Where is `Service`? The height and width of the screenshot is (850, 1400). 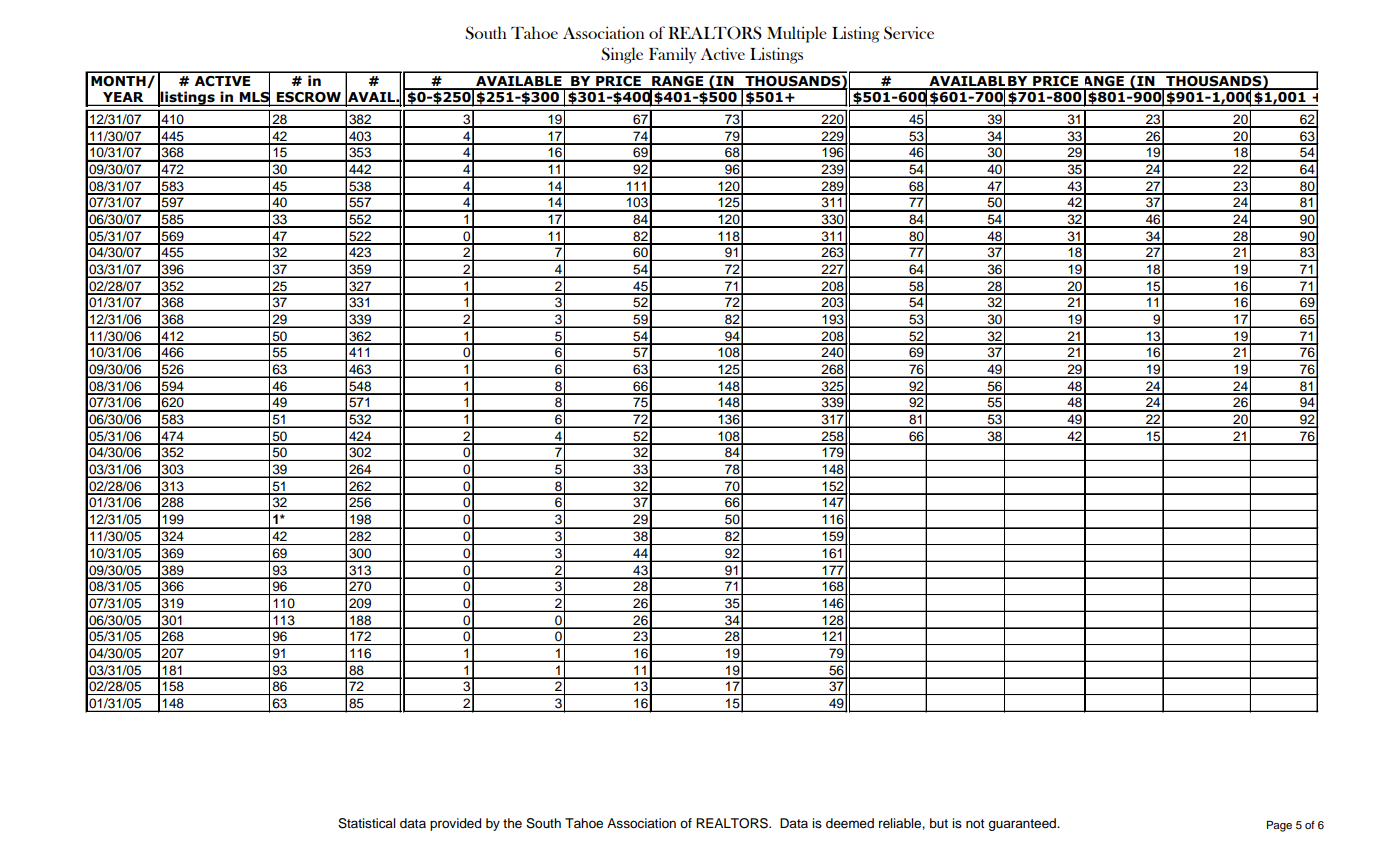
Service is located at coordinates (909, 33).
